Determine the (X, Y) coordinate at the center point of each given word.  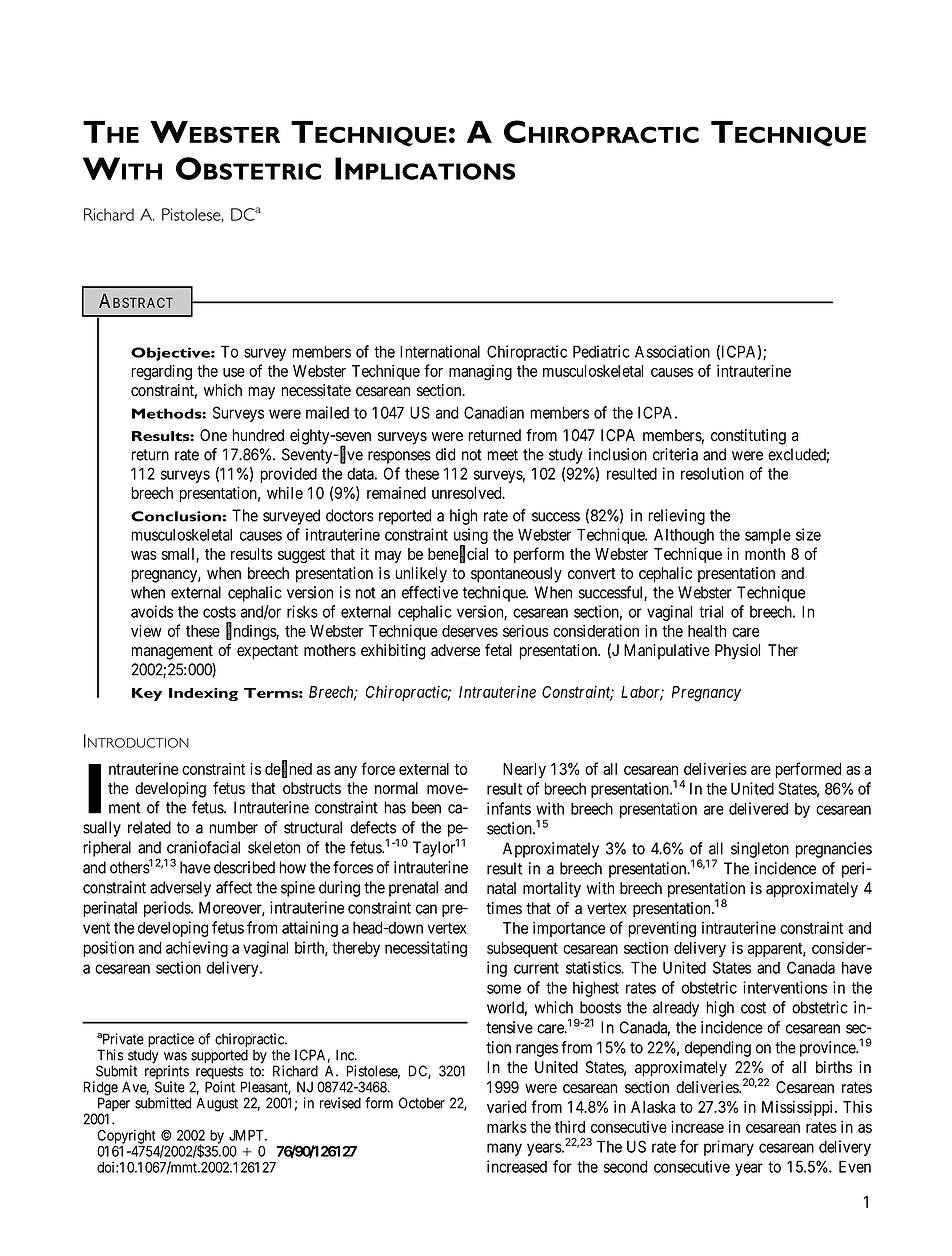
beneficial (458, 554)
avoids (152, 611)
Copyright (126, 1136)
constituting (748, 437)
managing (480, 373)
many (504, 1149)
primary (729, 1148)
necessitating (426, 949)
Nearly (524, 770)
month (765, 554)
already (676, 1009)
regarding (161, 372)
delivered (758, 808)
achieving (197, 949)
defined (288, 769)
